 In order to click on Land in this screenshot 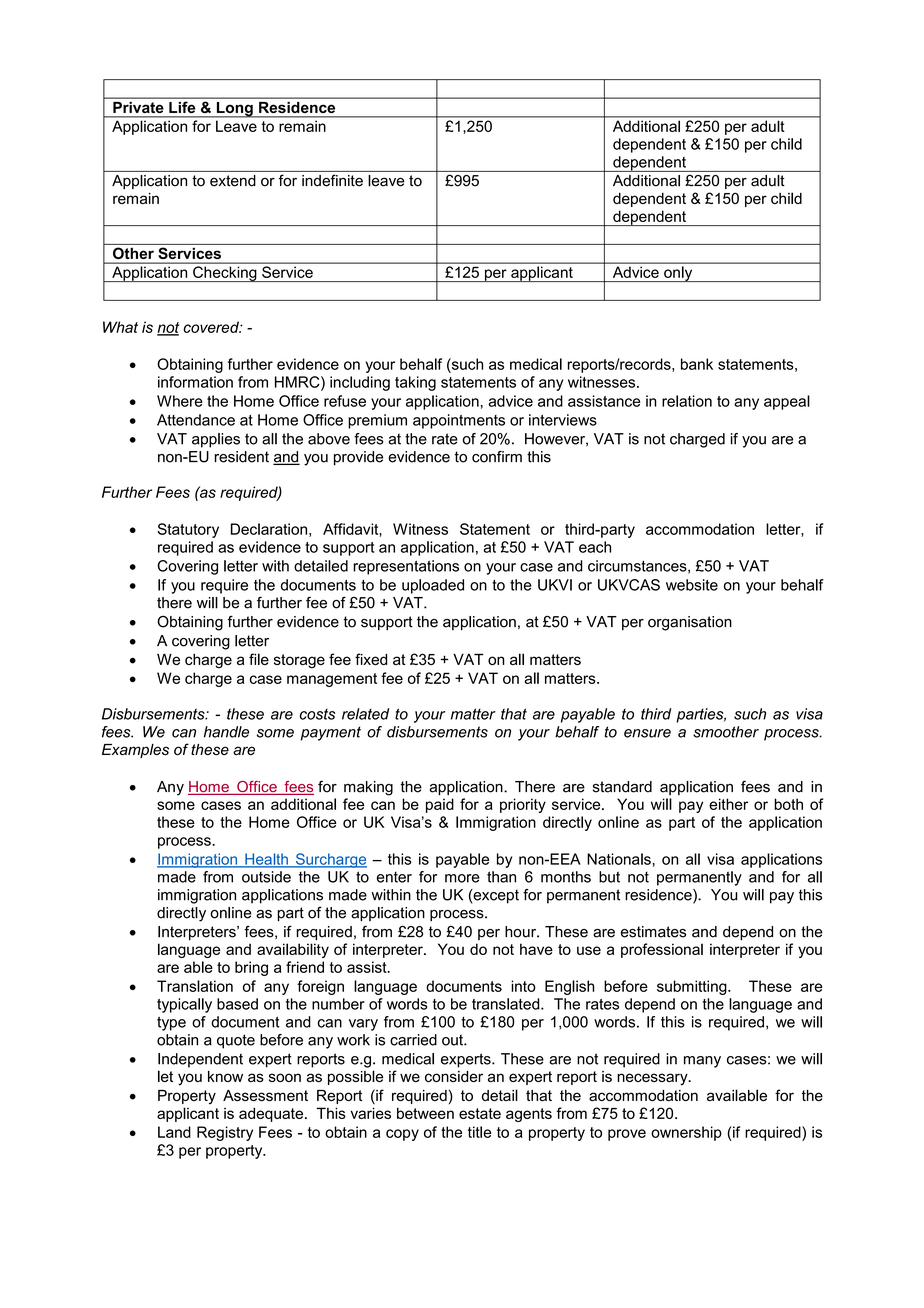, I will do `click(174, 1132)`.
